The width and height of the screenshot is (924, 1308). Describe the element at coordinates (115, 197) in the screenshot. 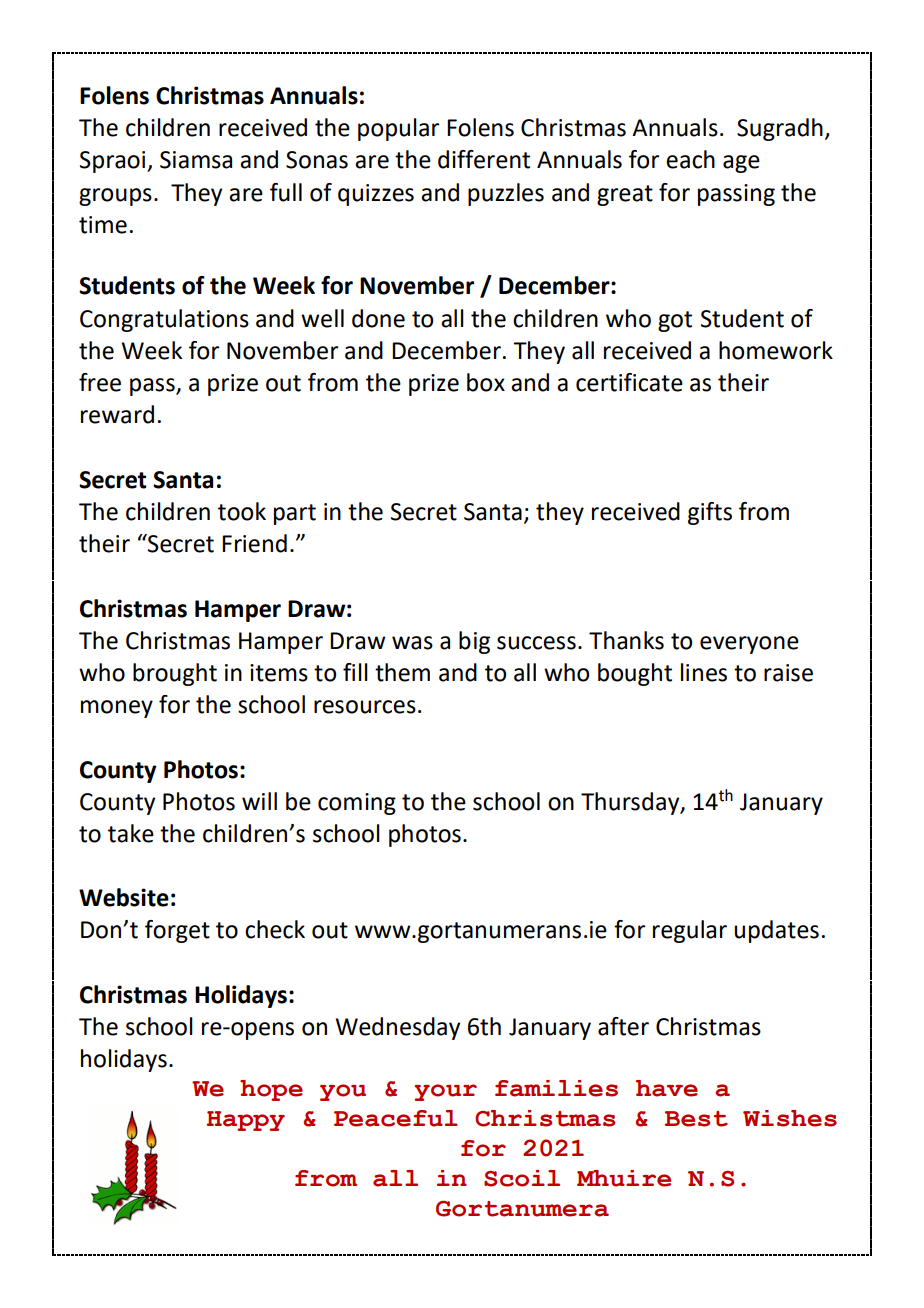

I see `groups` at that location.
